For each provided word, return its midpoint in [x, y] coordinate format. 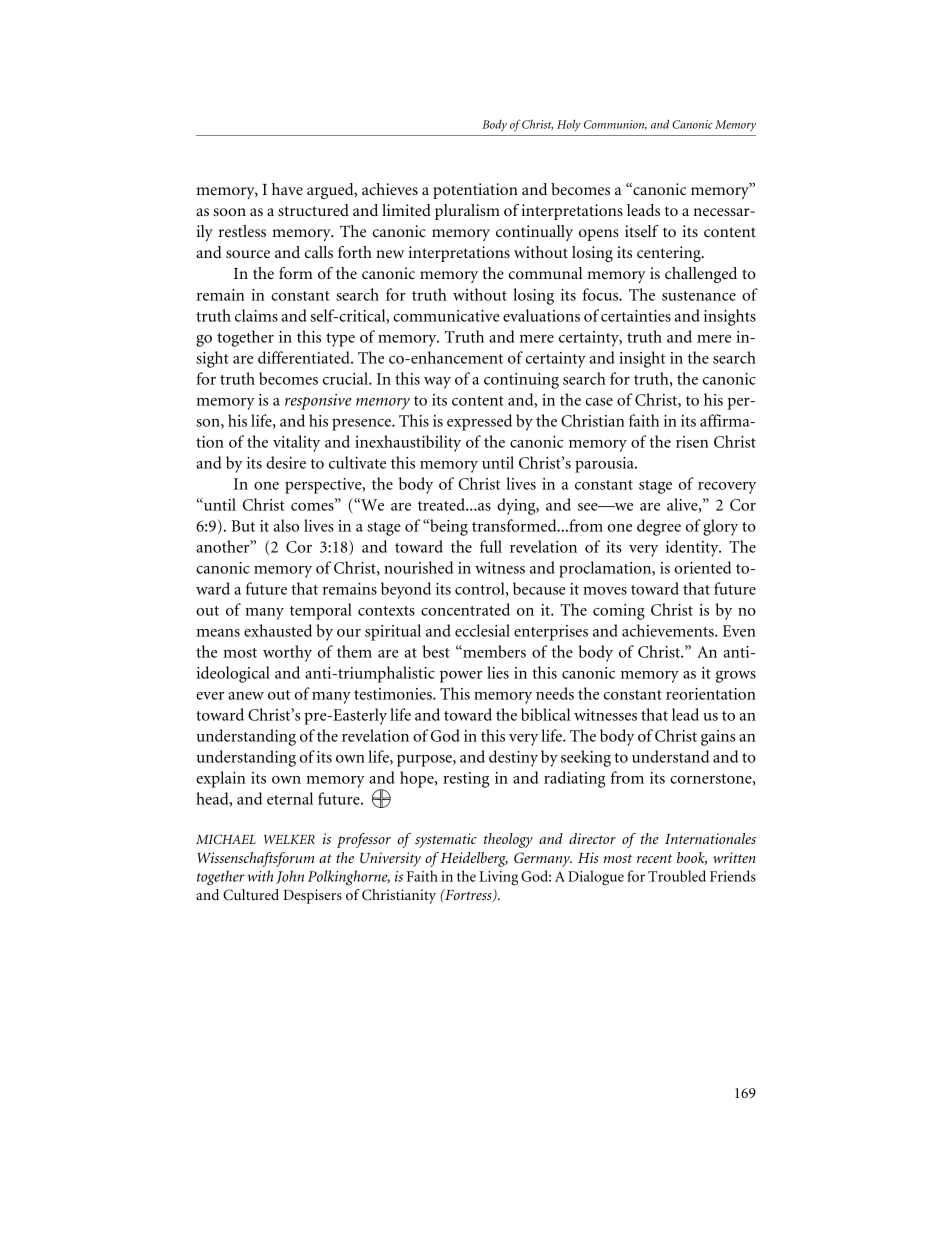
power [461, 677]
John [290, 877]
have [287, 189]
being [448, 527]
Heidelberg [474, 859]
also [286, 525]
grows [736, 677]
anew [246, 696]
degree [659, 527]
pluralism [467, 212]
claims [256, 315]
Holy [569, 125]
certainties [636, 316]
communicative [446, 316]
